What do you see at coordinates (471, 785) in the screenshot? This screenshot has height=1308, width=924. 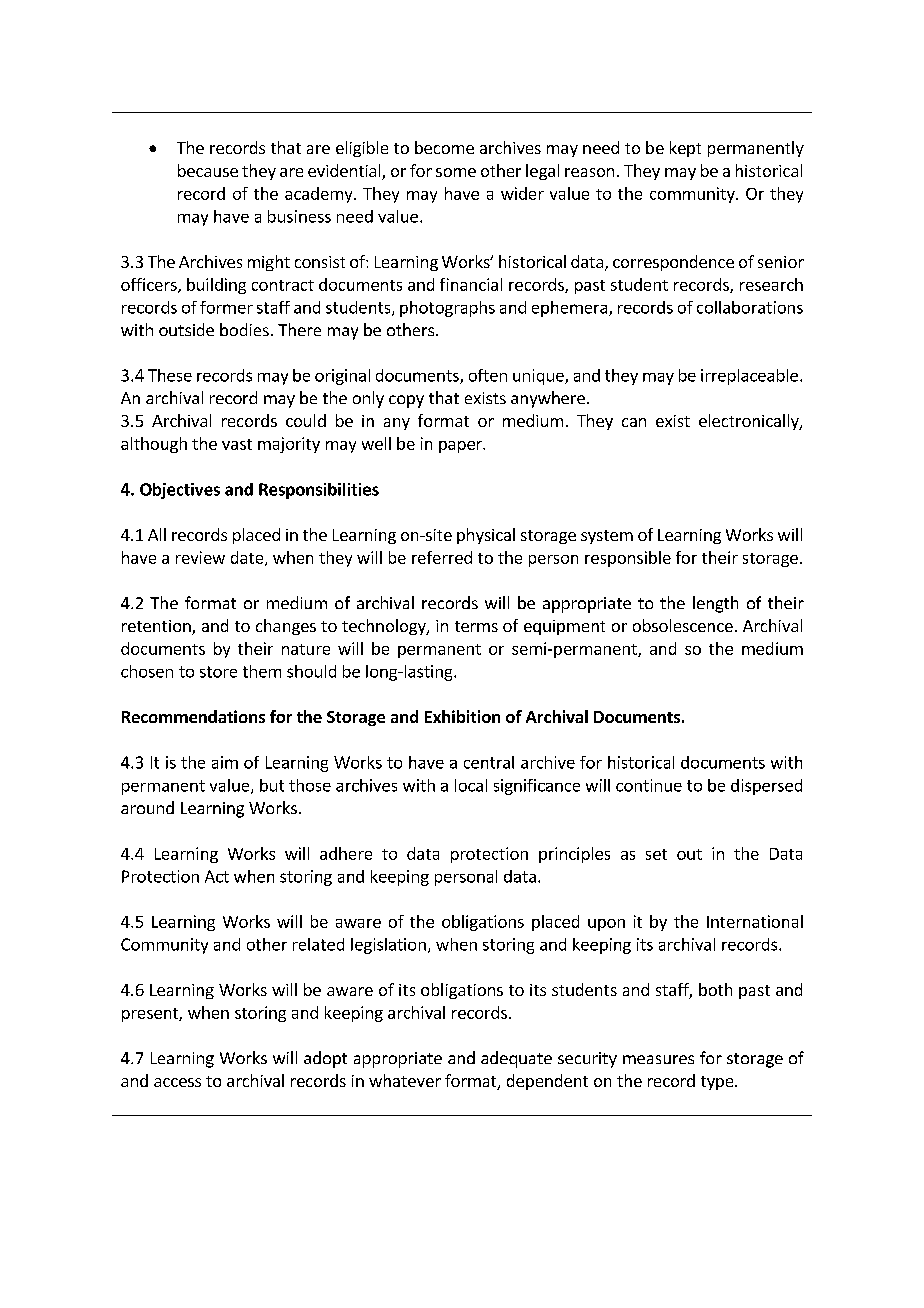 I see `local` at bounding box center [471, 785].
